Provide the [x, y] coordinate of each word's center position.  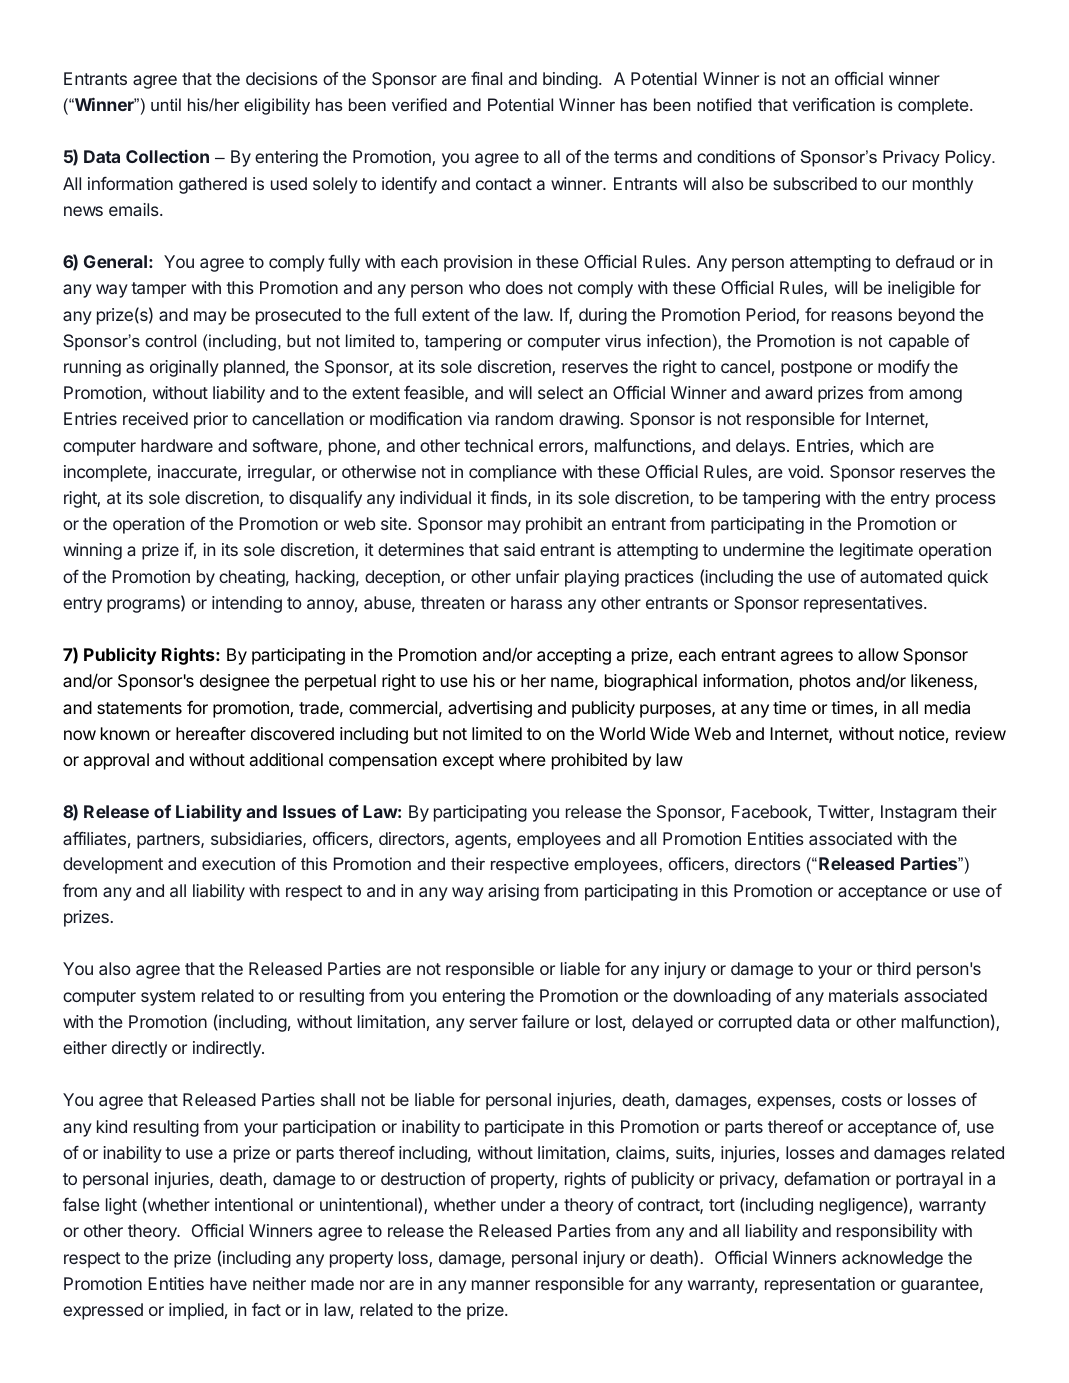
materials [864, 995]
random [524, 418]
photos [825, 682]
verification [833, 104]
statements [139, 708]
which [881, 445]
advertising [490, 709]
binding [570, 80]
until [166, 104]
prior [211, 420]
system [168, 998]
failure [545, 1021]
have [228, 1283]
